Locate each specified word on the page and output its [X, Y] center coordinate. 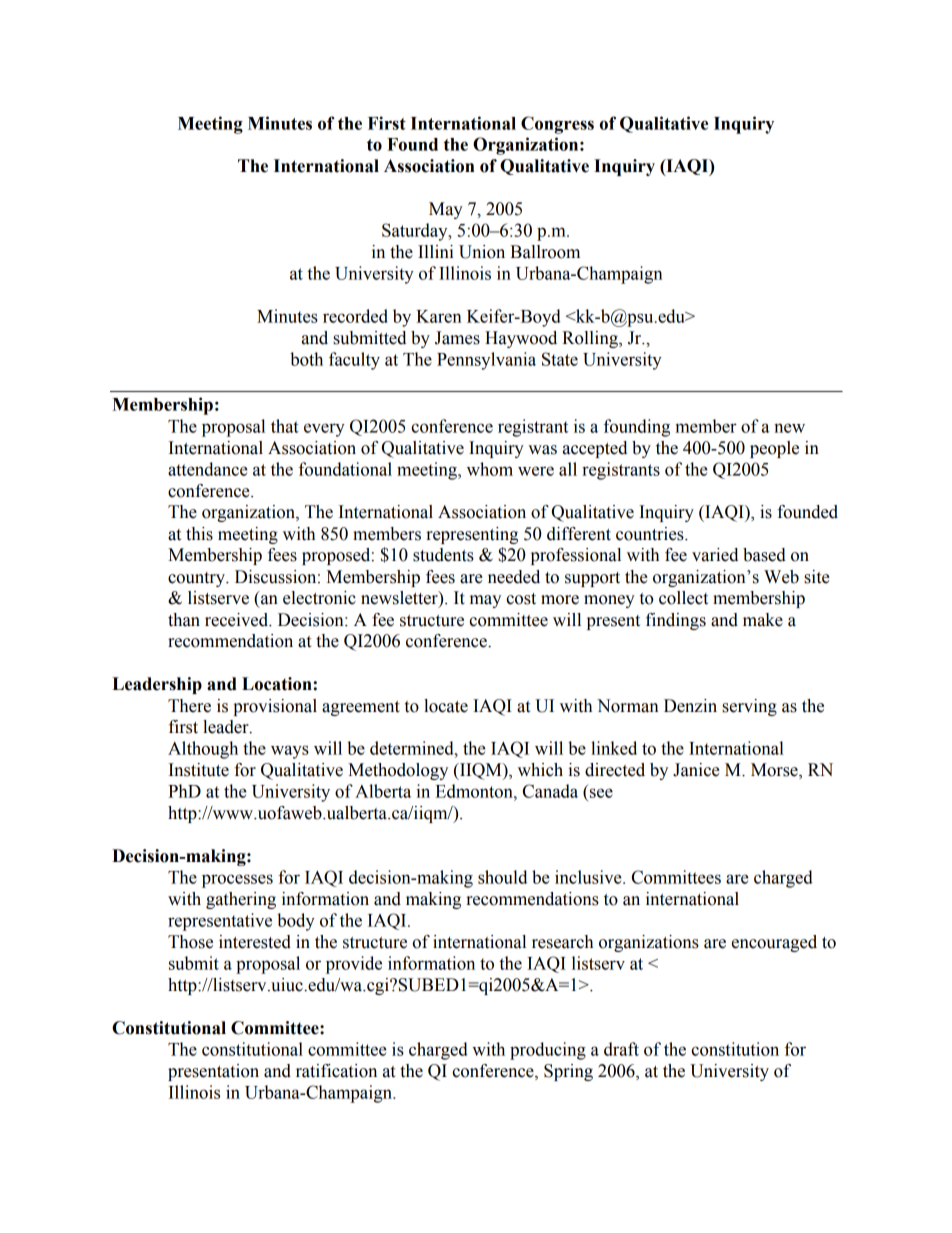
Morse [775, 771]
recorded [355, 316]
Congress [557, 125]
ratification [336, 1071]
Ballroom [545, 252]
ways [290, 752]
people [774, 449]
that [285, 426]
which [540, 770]
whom [490, 469]
